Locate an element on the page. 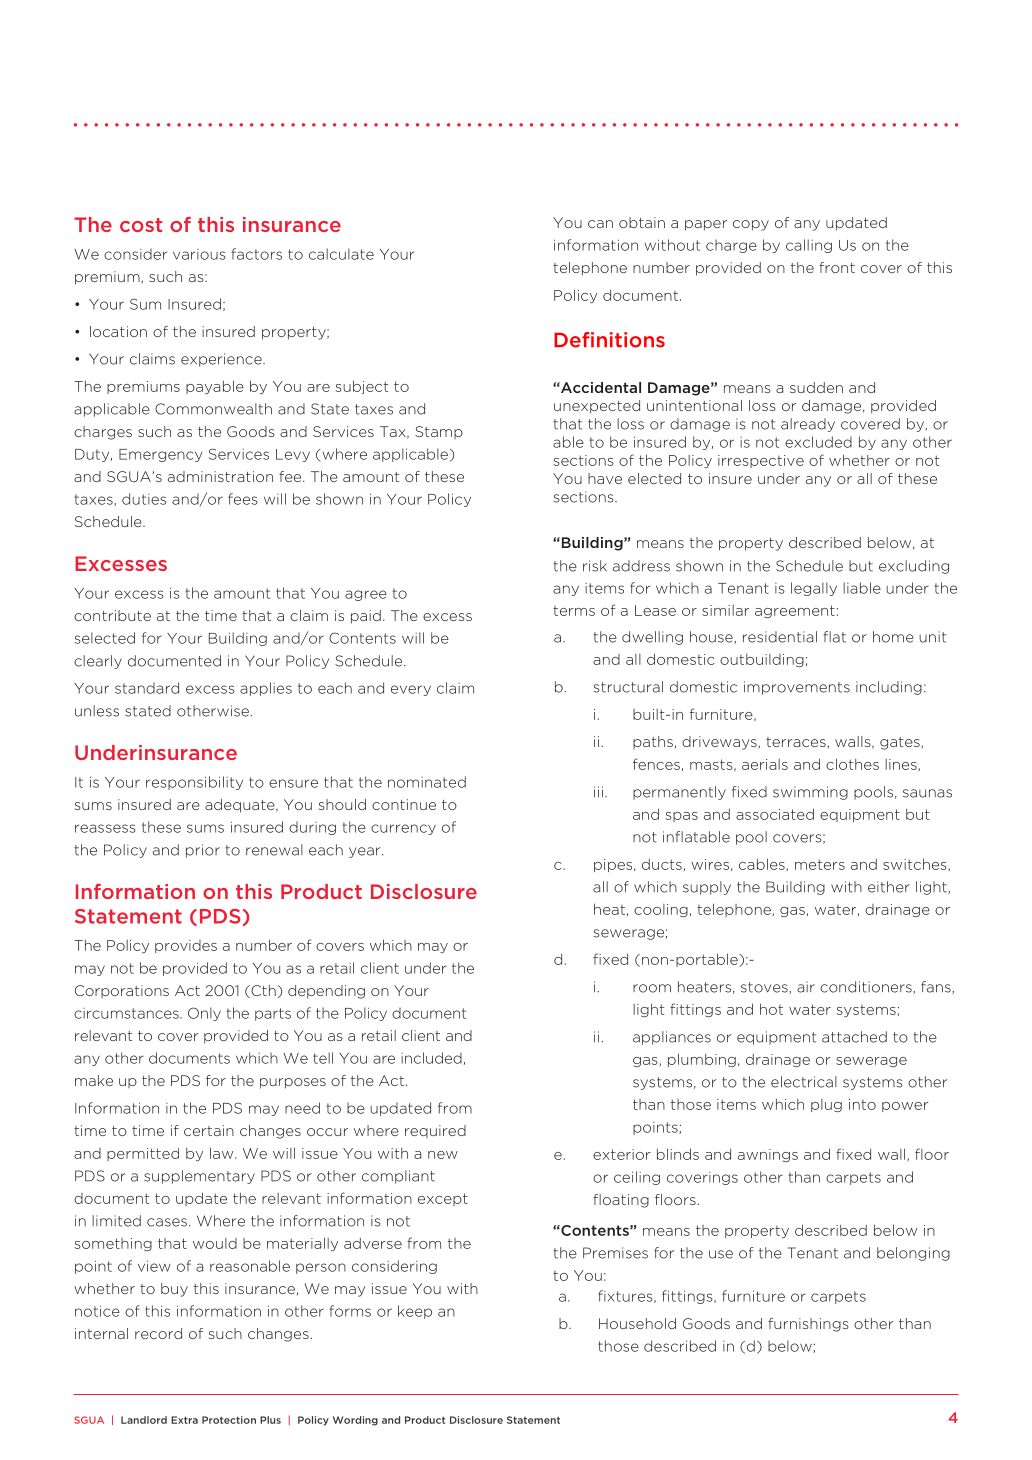 This page has height=1460, width=1032. can is located at coordinates (600, 224).
